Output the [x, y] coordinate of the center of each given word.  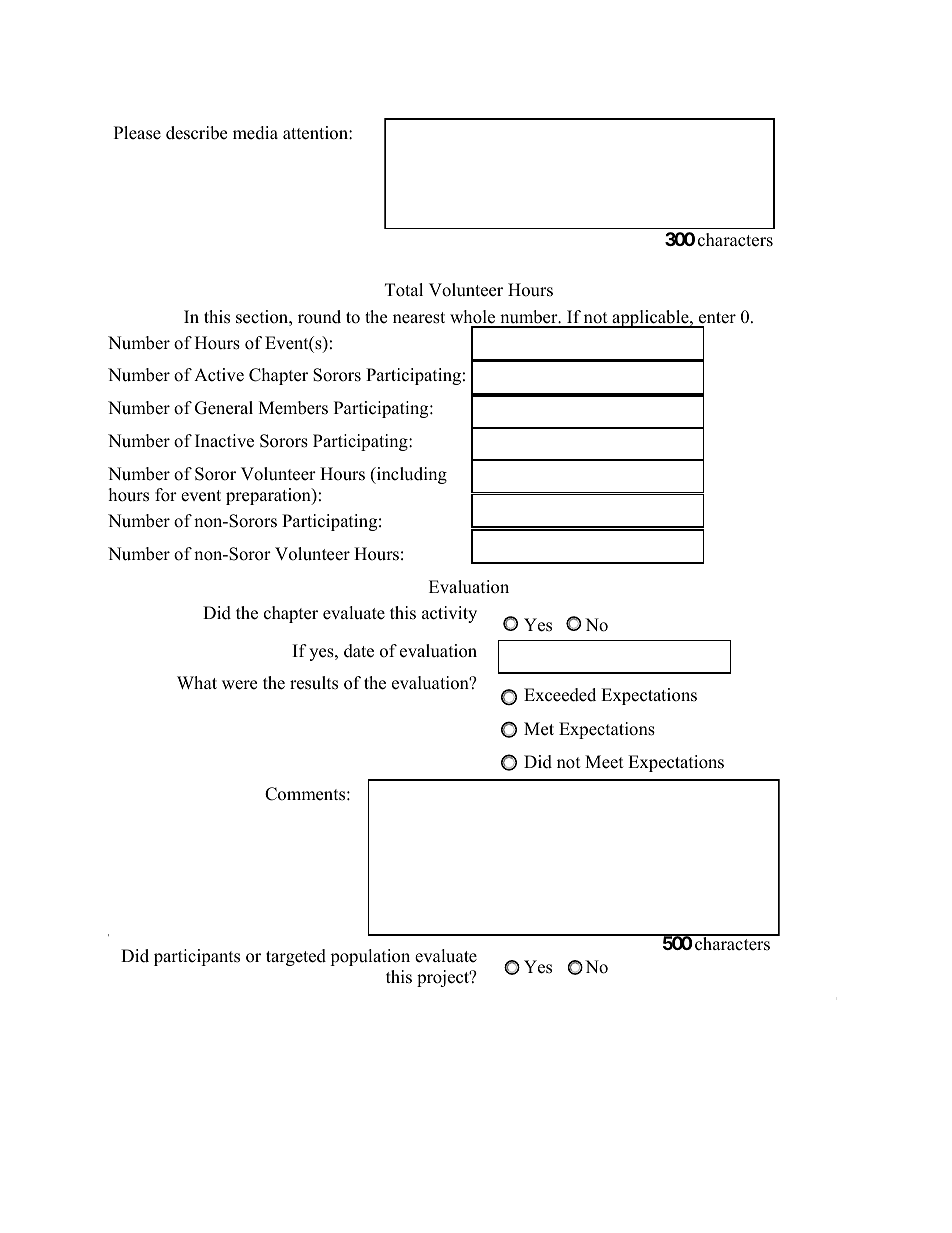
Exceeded [560, 695]
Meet [604, 762]
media [255, 133]
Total [404, 290]
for [166, 495]
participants [197, 957]
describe [196, 133]
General [224, 408]
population [370, 957]
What [197, 682]
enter [717, 318]
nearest [419, 318]
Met [539, 729]
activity [449, 614]
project [444, 978]
